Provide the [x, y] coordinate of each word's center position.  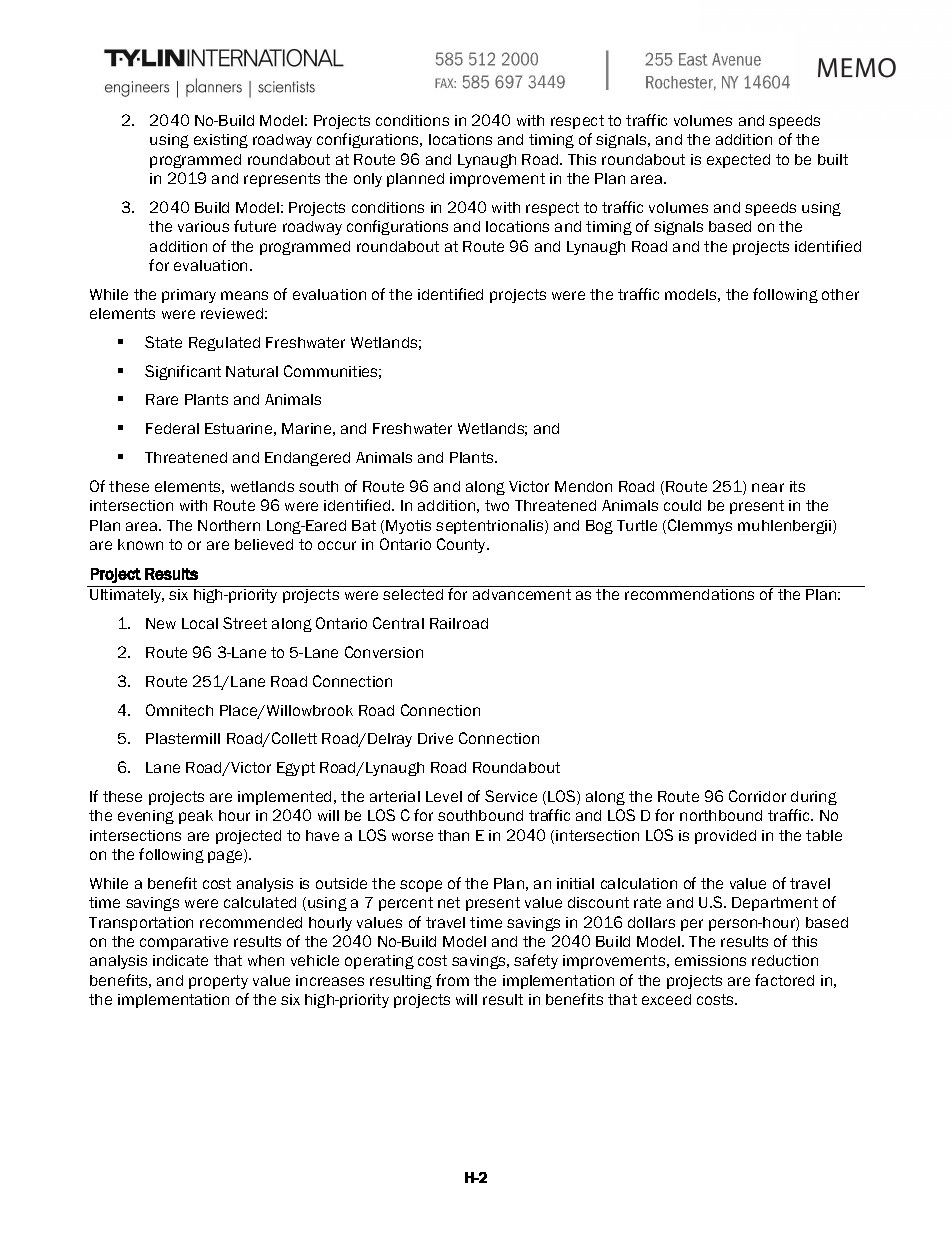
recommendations [689, 594]
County [463, 545]
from [452, 980]
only [368, 180]
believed [264, 544]
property [218, 982]
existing [221, 141]
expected [738, 161]
